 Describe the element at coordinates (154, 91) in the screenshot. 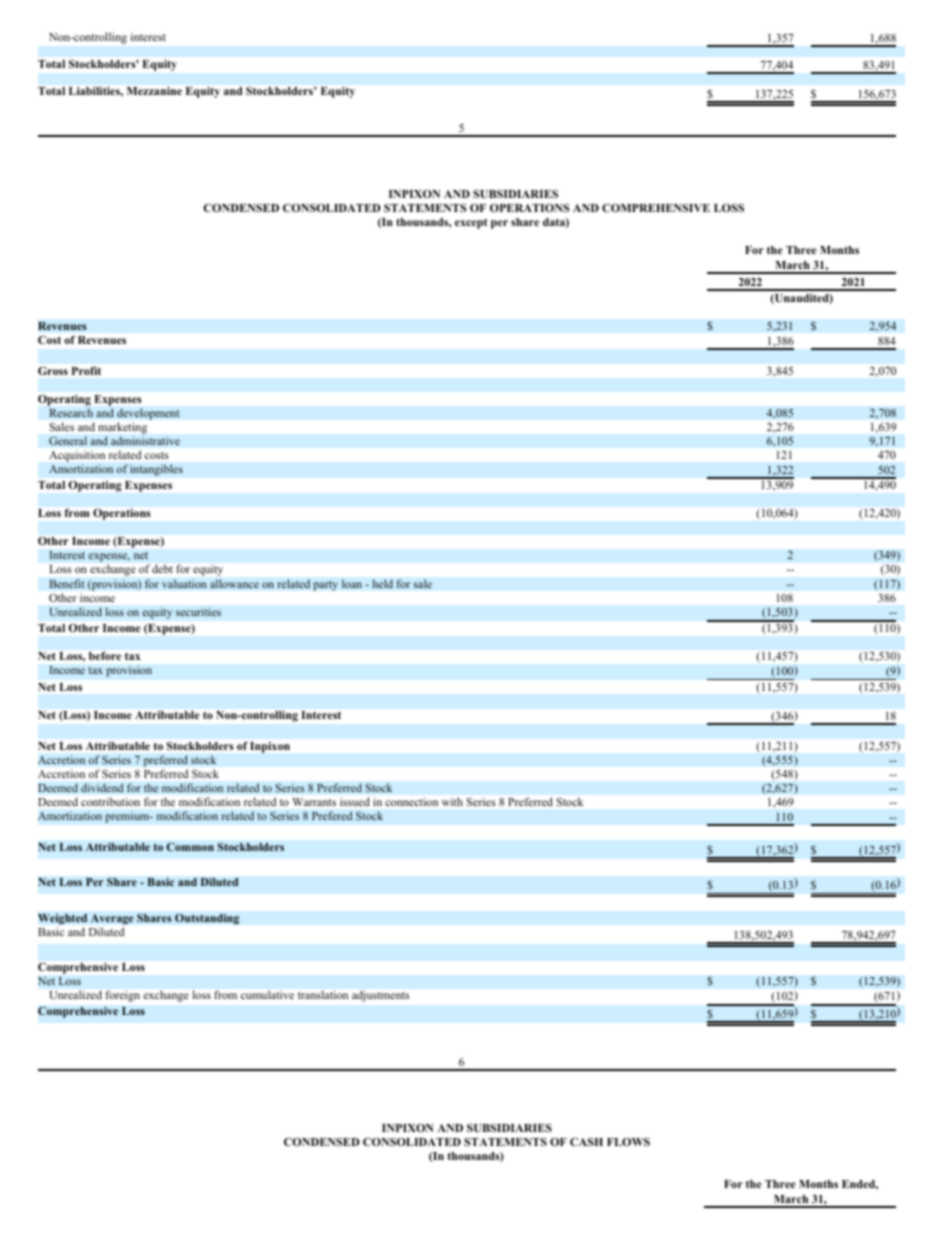

I see `Mezzanine` at that location.
